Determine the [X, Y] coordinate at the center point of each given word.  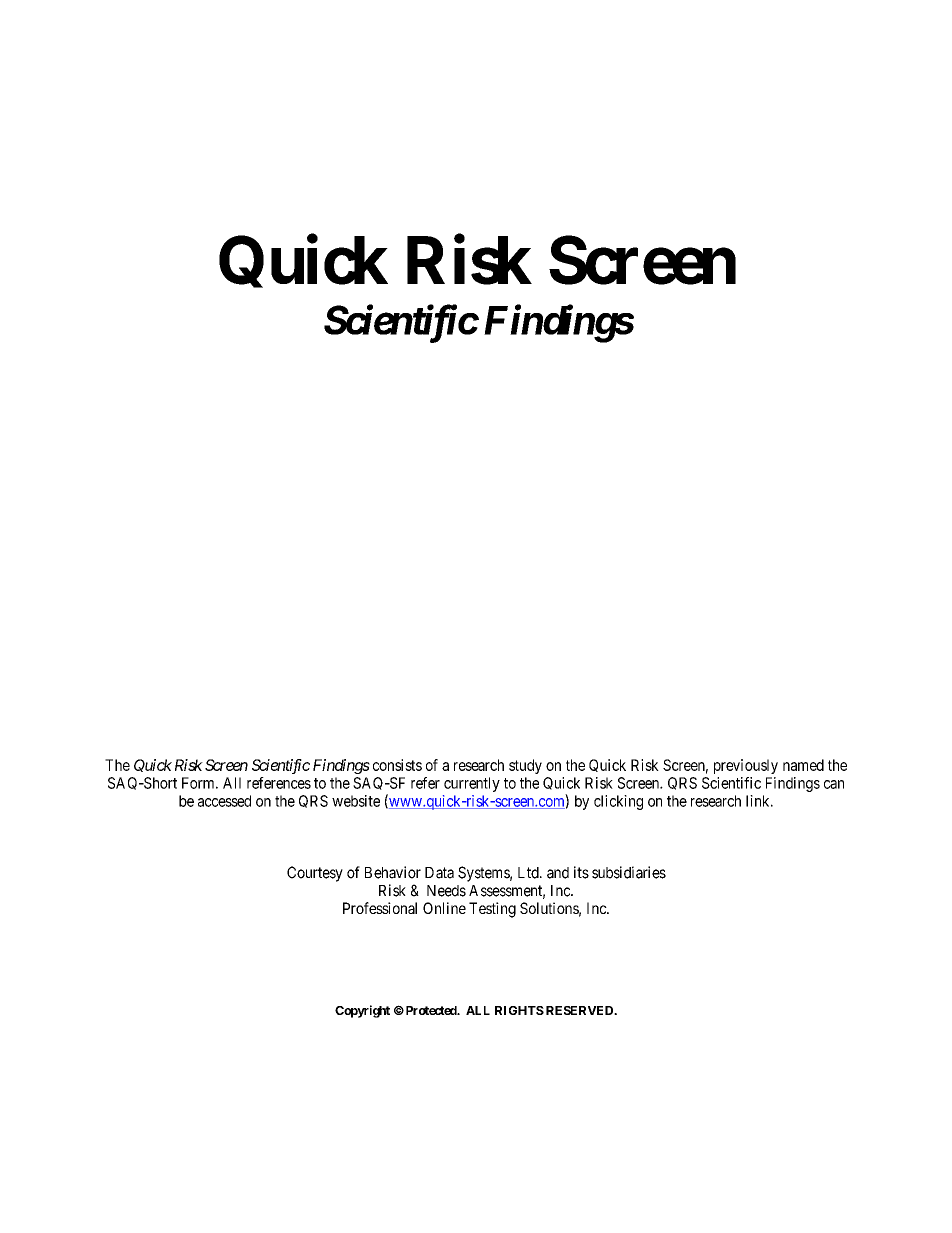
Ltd [529, 873]
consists [397, 765]
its [581, 872]
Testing [492, 910]
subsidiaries [629, 872]
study [525, 766]
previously [746, 766]
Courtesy [315, 874]
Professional [380, 908]
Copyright [362, 1011]
